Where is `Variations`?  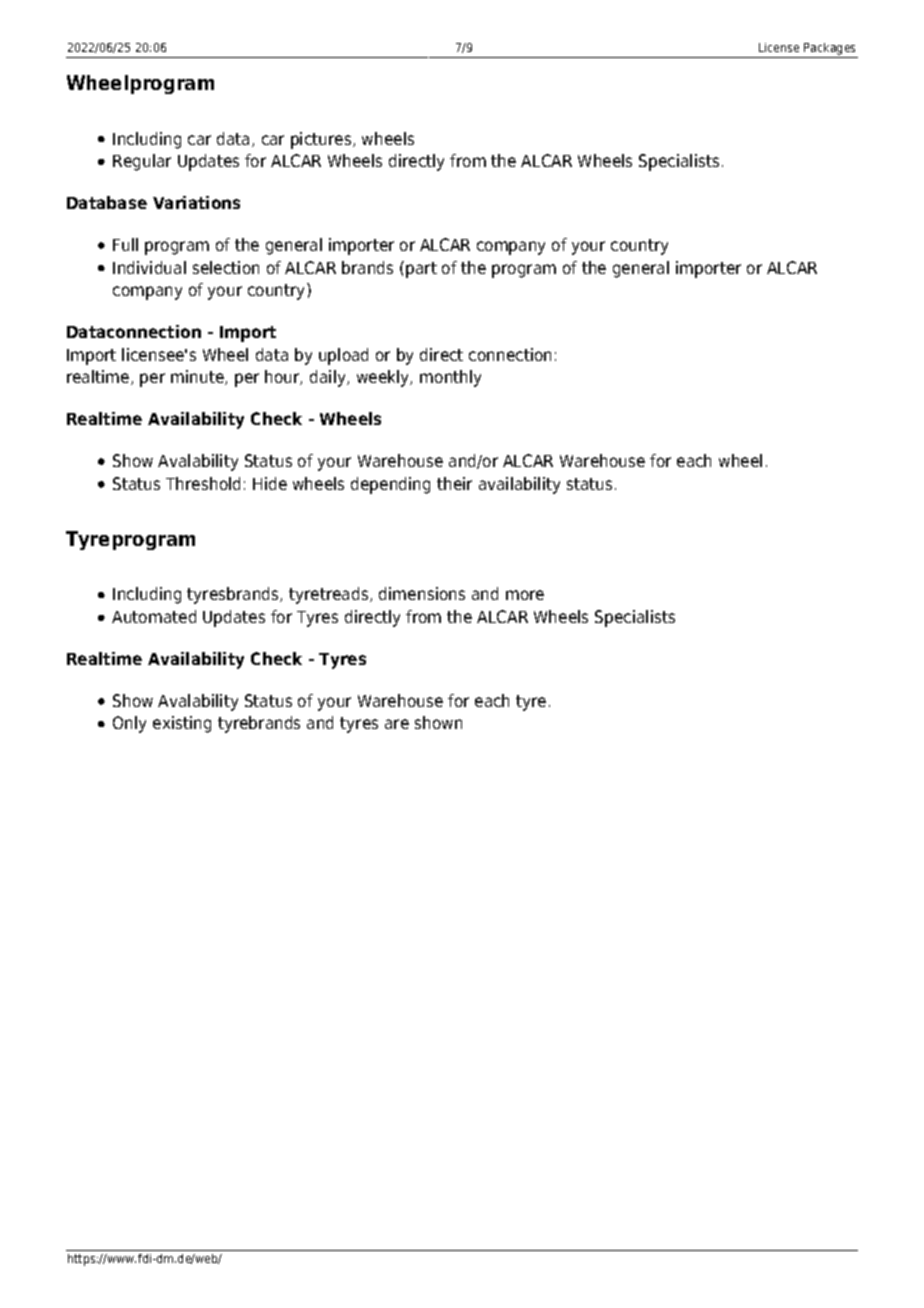
Variations is located at coordinates (196, 202).
